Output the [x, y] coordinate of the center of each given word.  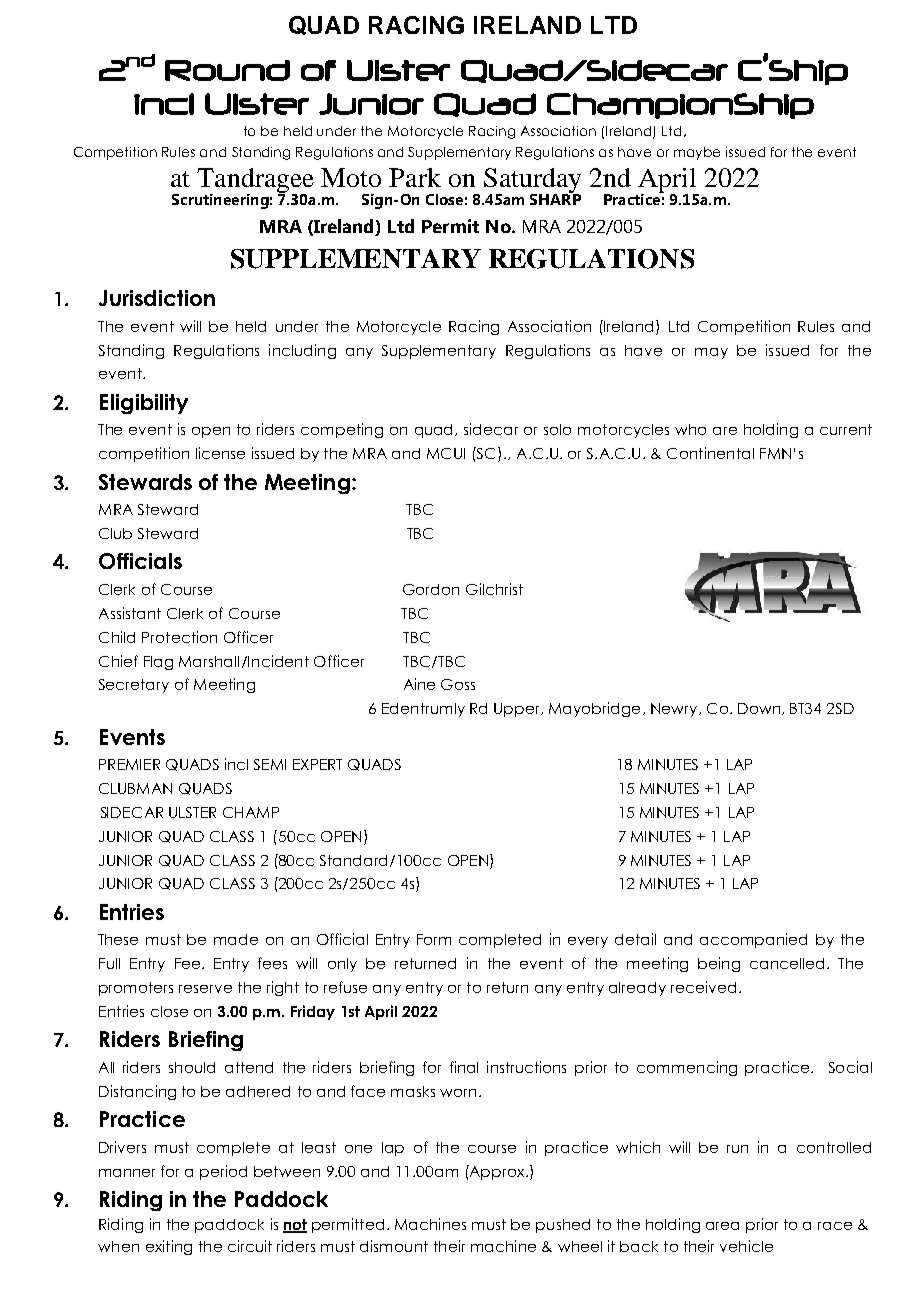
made [236, 939]
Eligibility [144, 404]
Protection [179, 637]
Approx [497, 1172]
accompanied [753, 940]
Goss [458, 684]
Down [760, 709]
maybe [697, 153]
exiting [169, 1247]
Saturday [532, 182]
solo [557, 429]
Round [227, 70]
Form [434, 939]
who [690, 429]
